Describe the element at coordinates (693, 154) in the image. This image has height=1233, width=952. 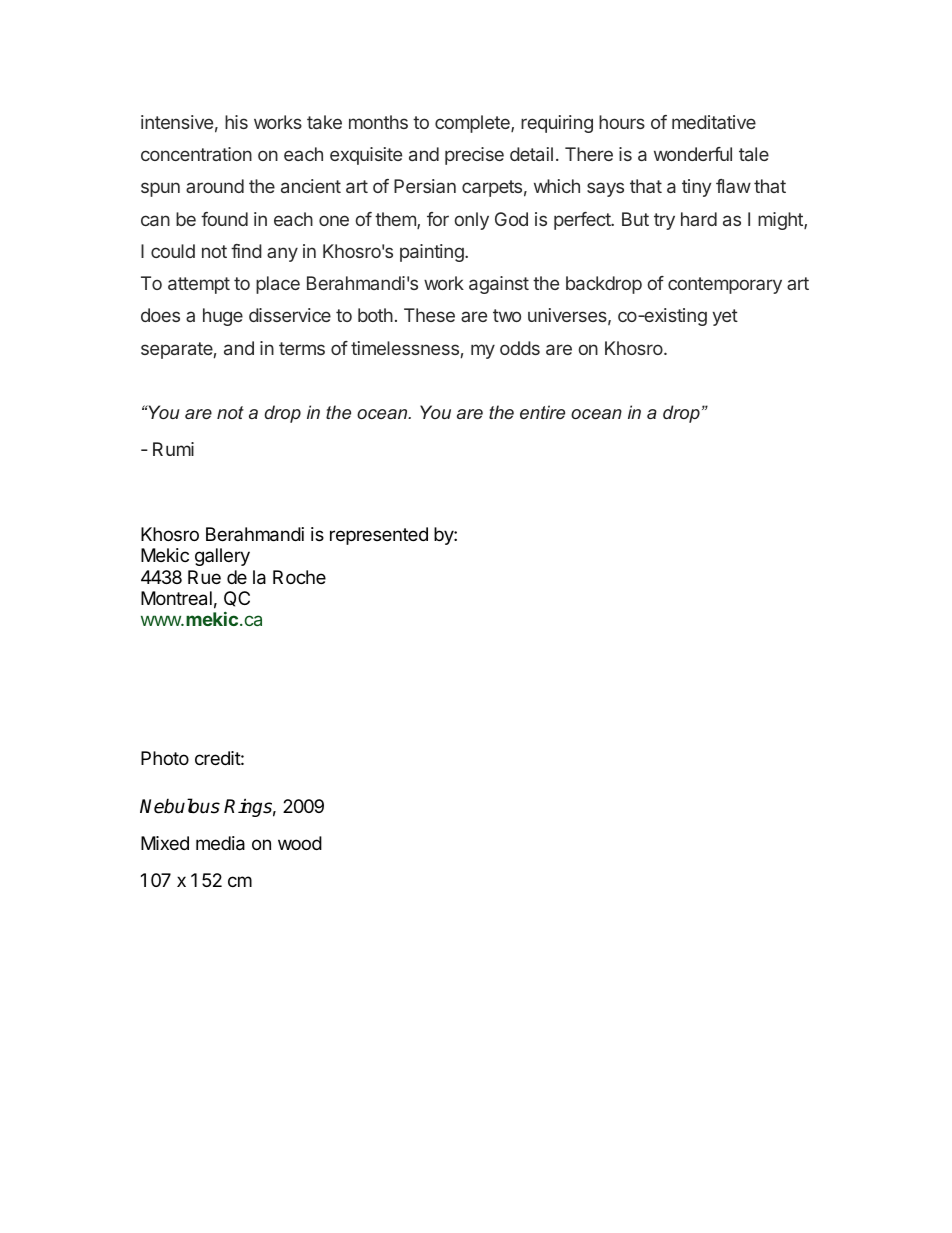
I see `wonderful` at that location.
